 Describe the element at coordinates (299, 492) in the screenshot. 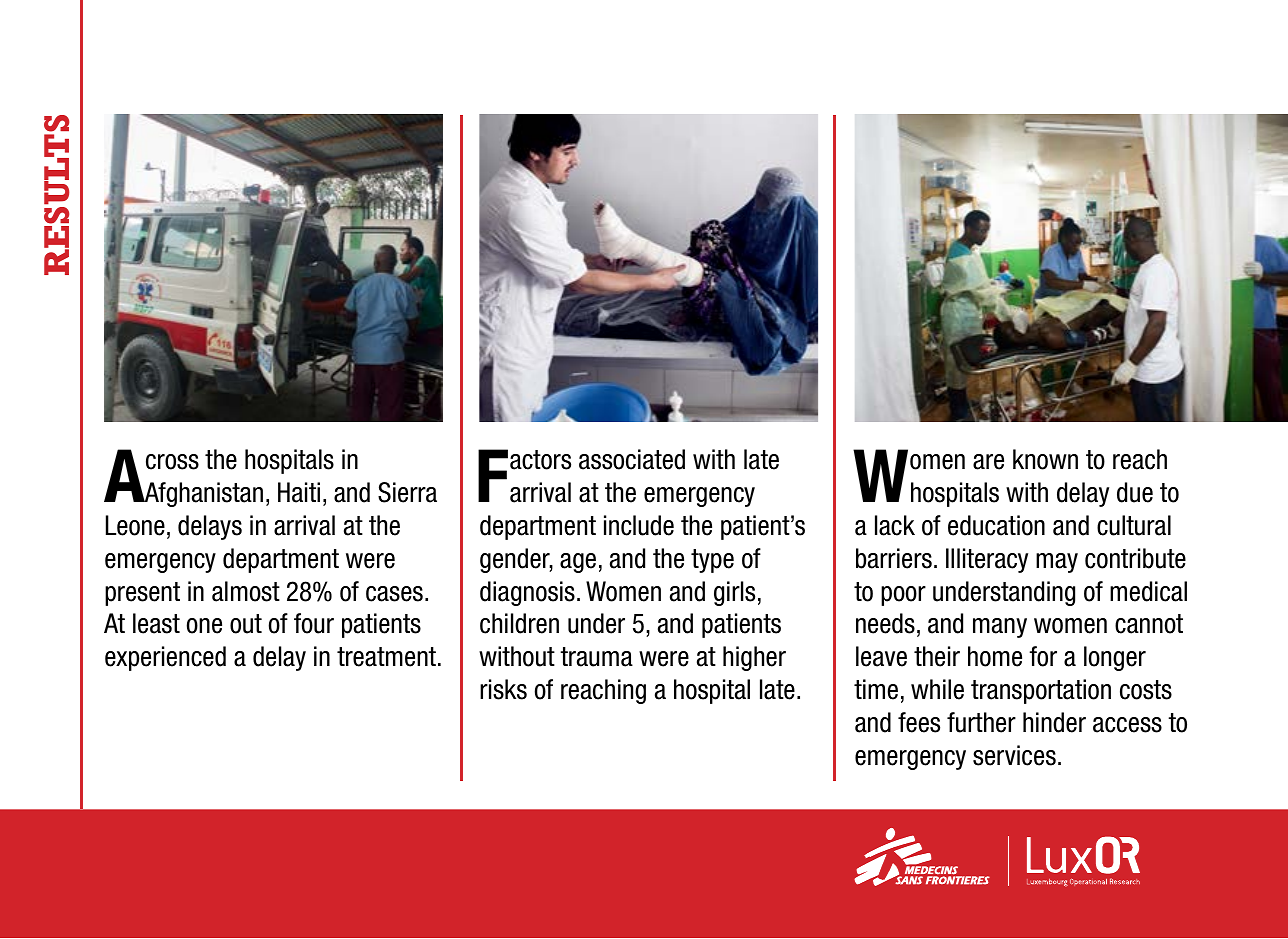

I see `Haiti` at that location.
